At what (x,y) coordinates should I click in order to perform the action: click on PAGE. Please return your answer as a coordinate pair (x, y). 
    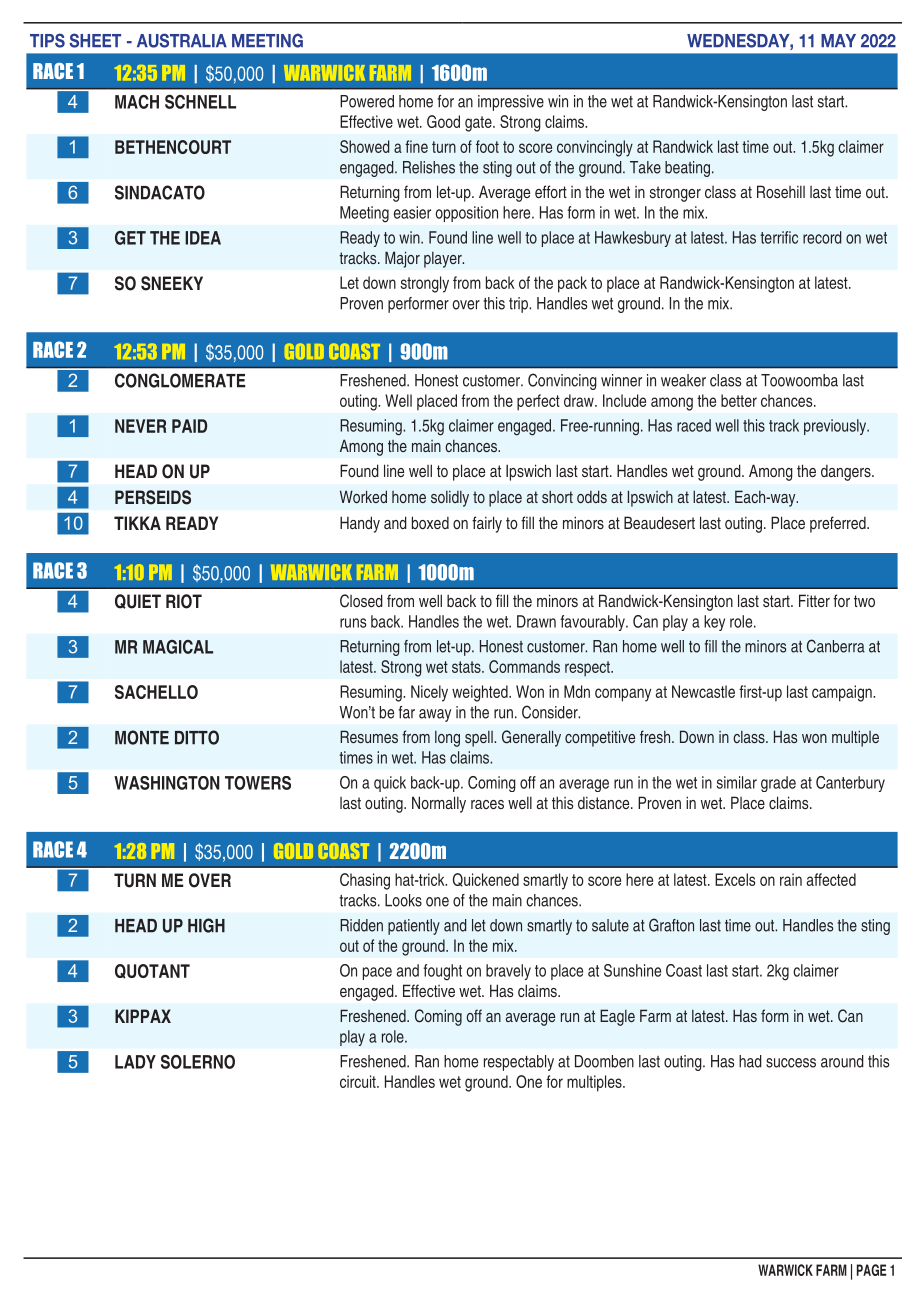
    Looking at the image, I should click on (871, 1270).
